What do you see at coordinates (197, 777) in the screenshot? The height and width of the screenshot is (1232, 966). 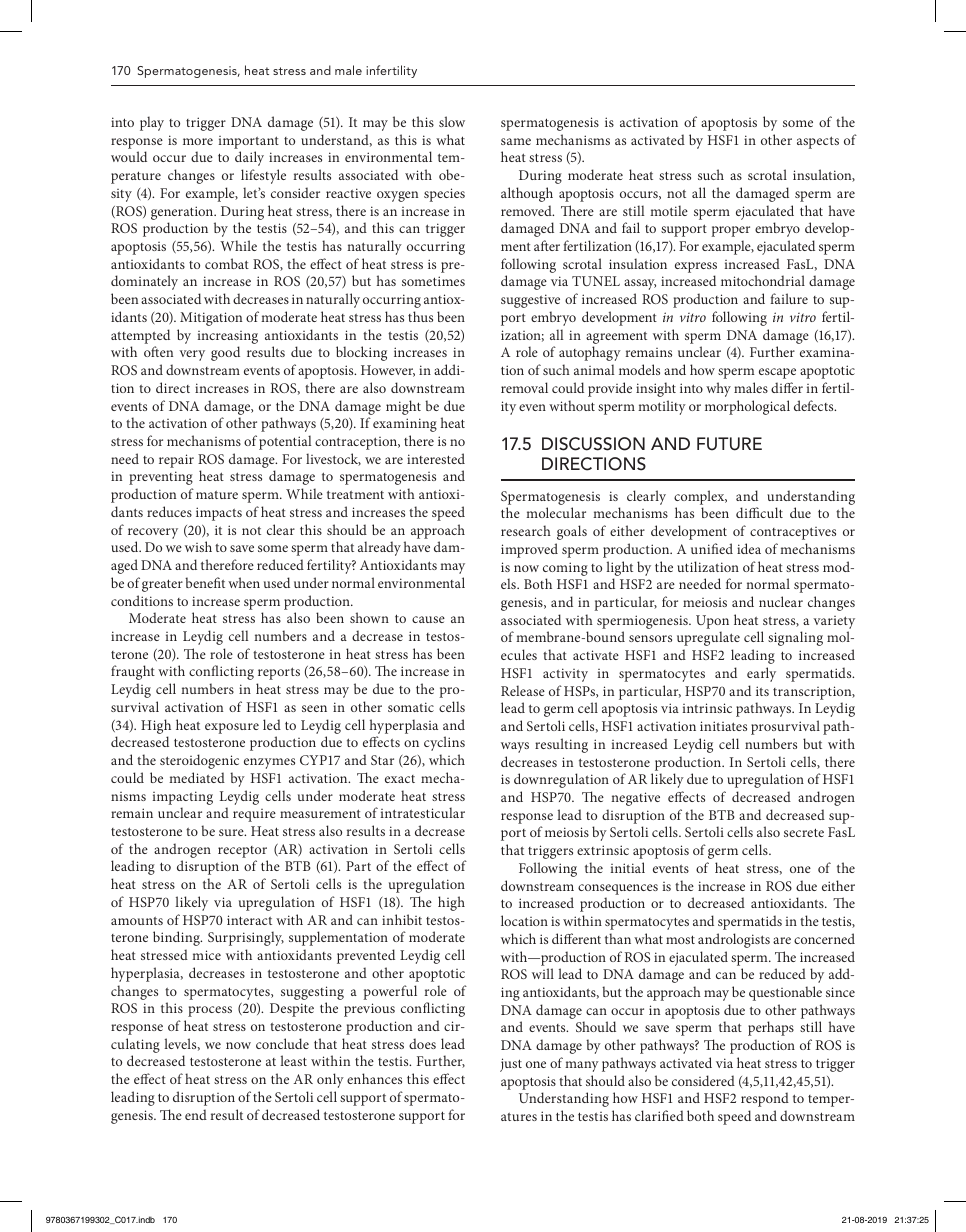 I see `mediated` at bounding box center [197, 777].
